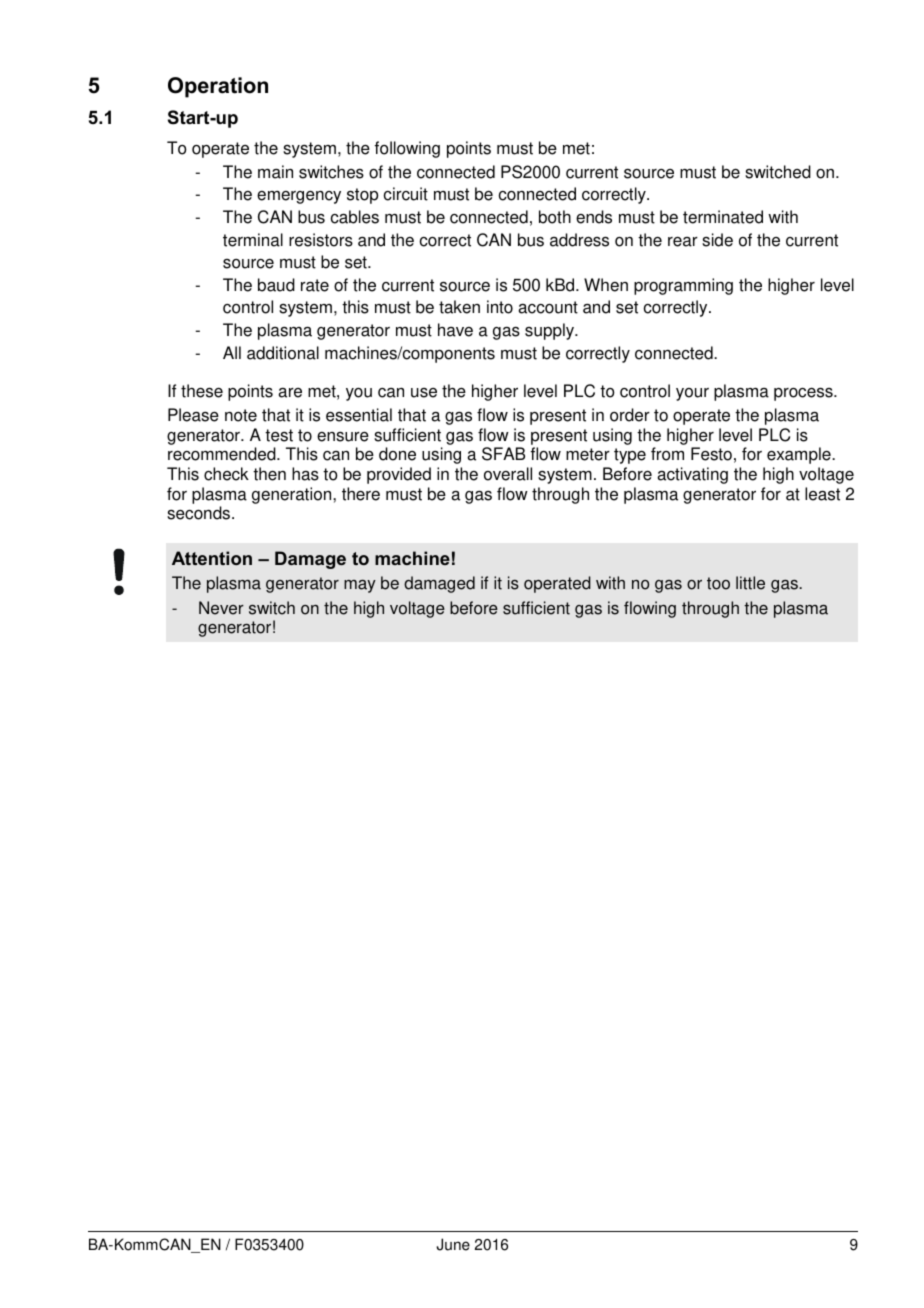 This screenshot has width=924, height=1308. I want to click on June, so click(453, 1244).
